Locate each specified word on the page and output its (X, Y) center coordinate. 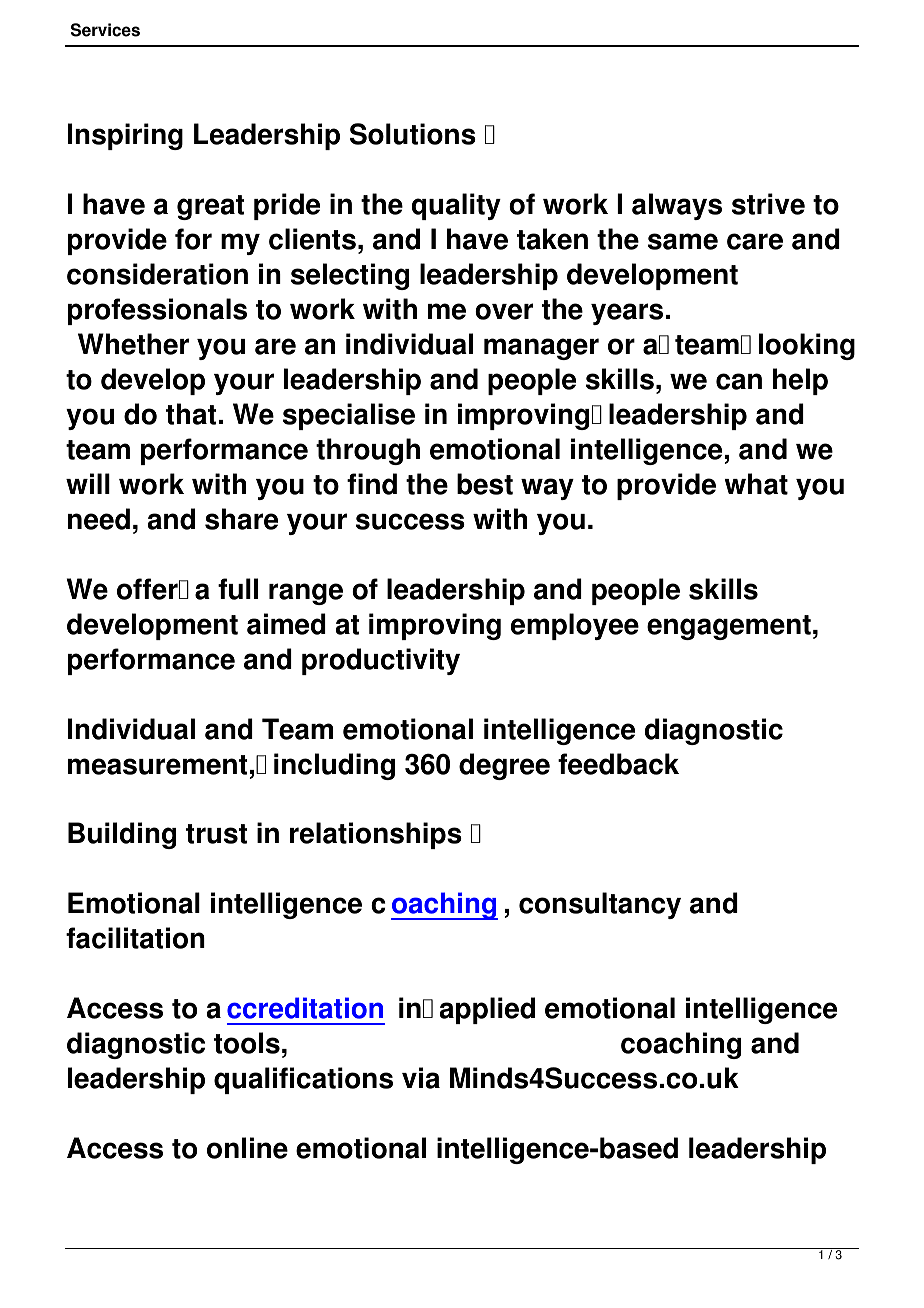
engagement (729, 627)
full (238, 589)
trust (216, 834)
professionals (157, 311)
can (739, 381)
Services (105, 30)
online (247, 1148)
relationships (376, 835)
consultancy (600, 905)
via (421, 1078)
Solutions (413, 134)
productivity (381, 661)
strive (768, 204)
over (504, 311)
